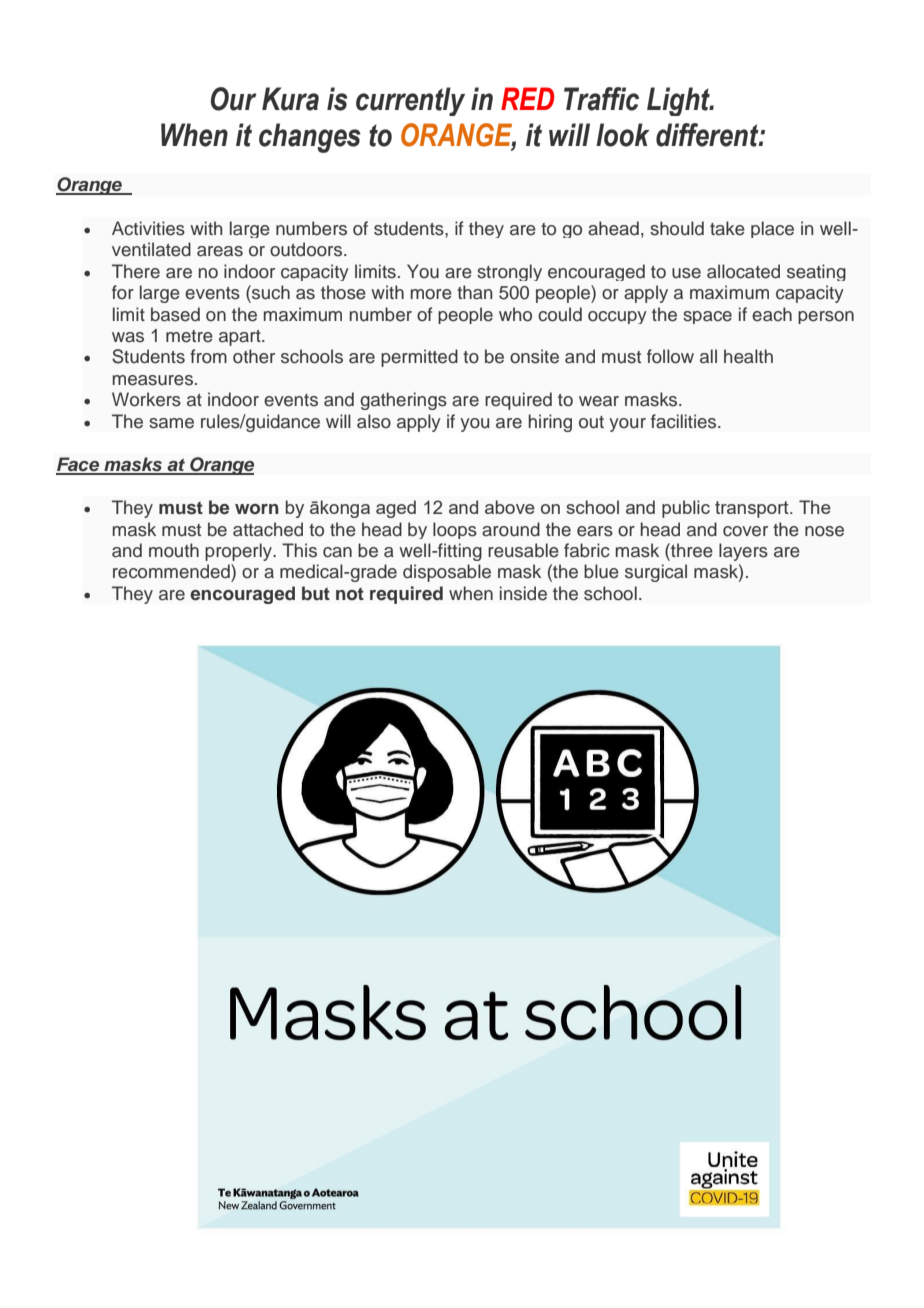 The image size is (924, 1308). Describe the element at coordinates (189, 336) in the document. I see `metre` at that location.
